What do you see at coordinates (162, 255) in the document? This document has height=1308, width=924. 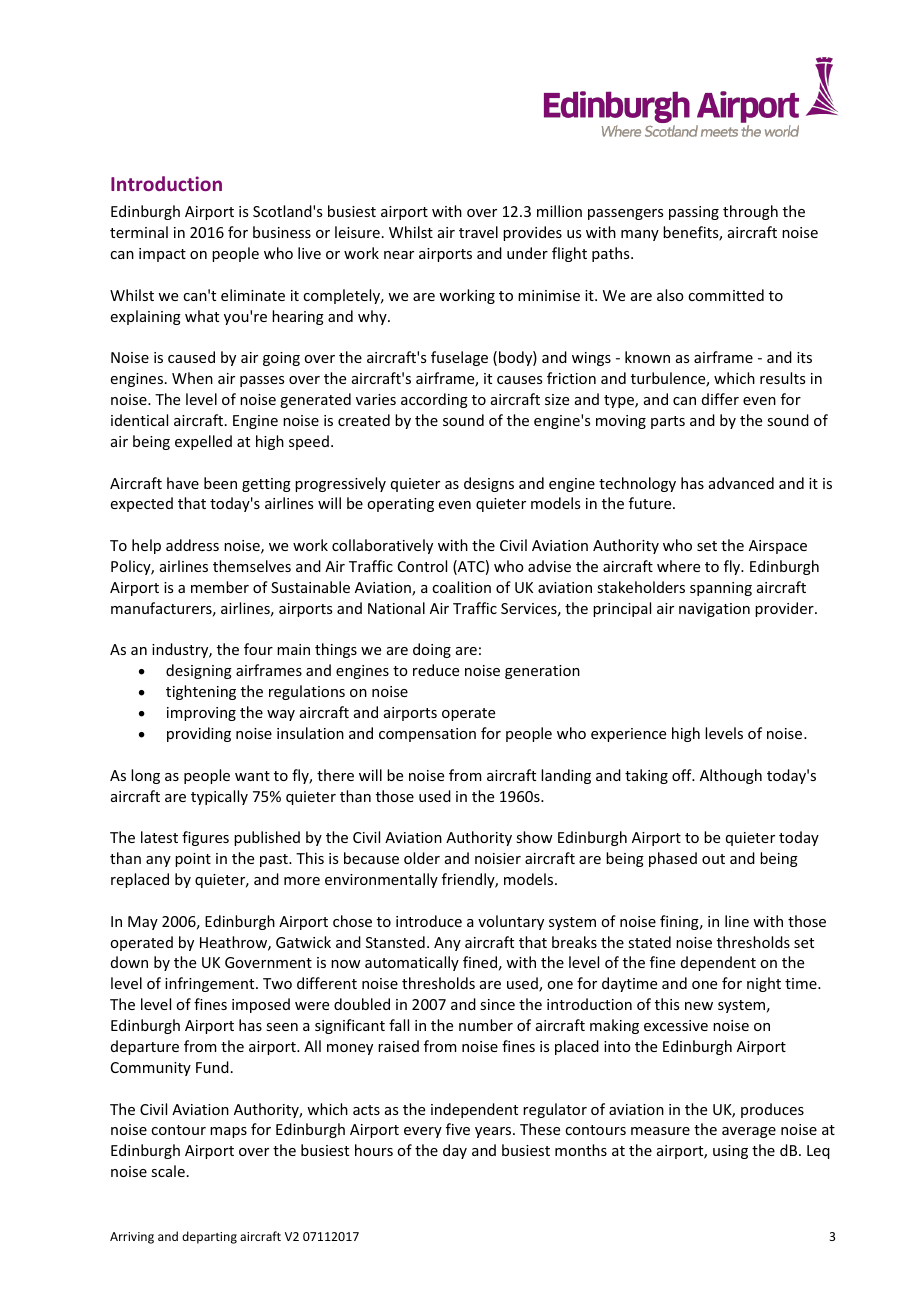 I see `impact` at bounding box center [162, 255].
